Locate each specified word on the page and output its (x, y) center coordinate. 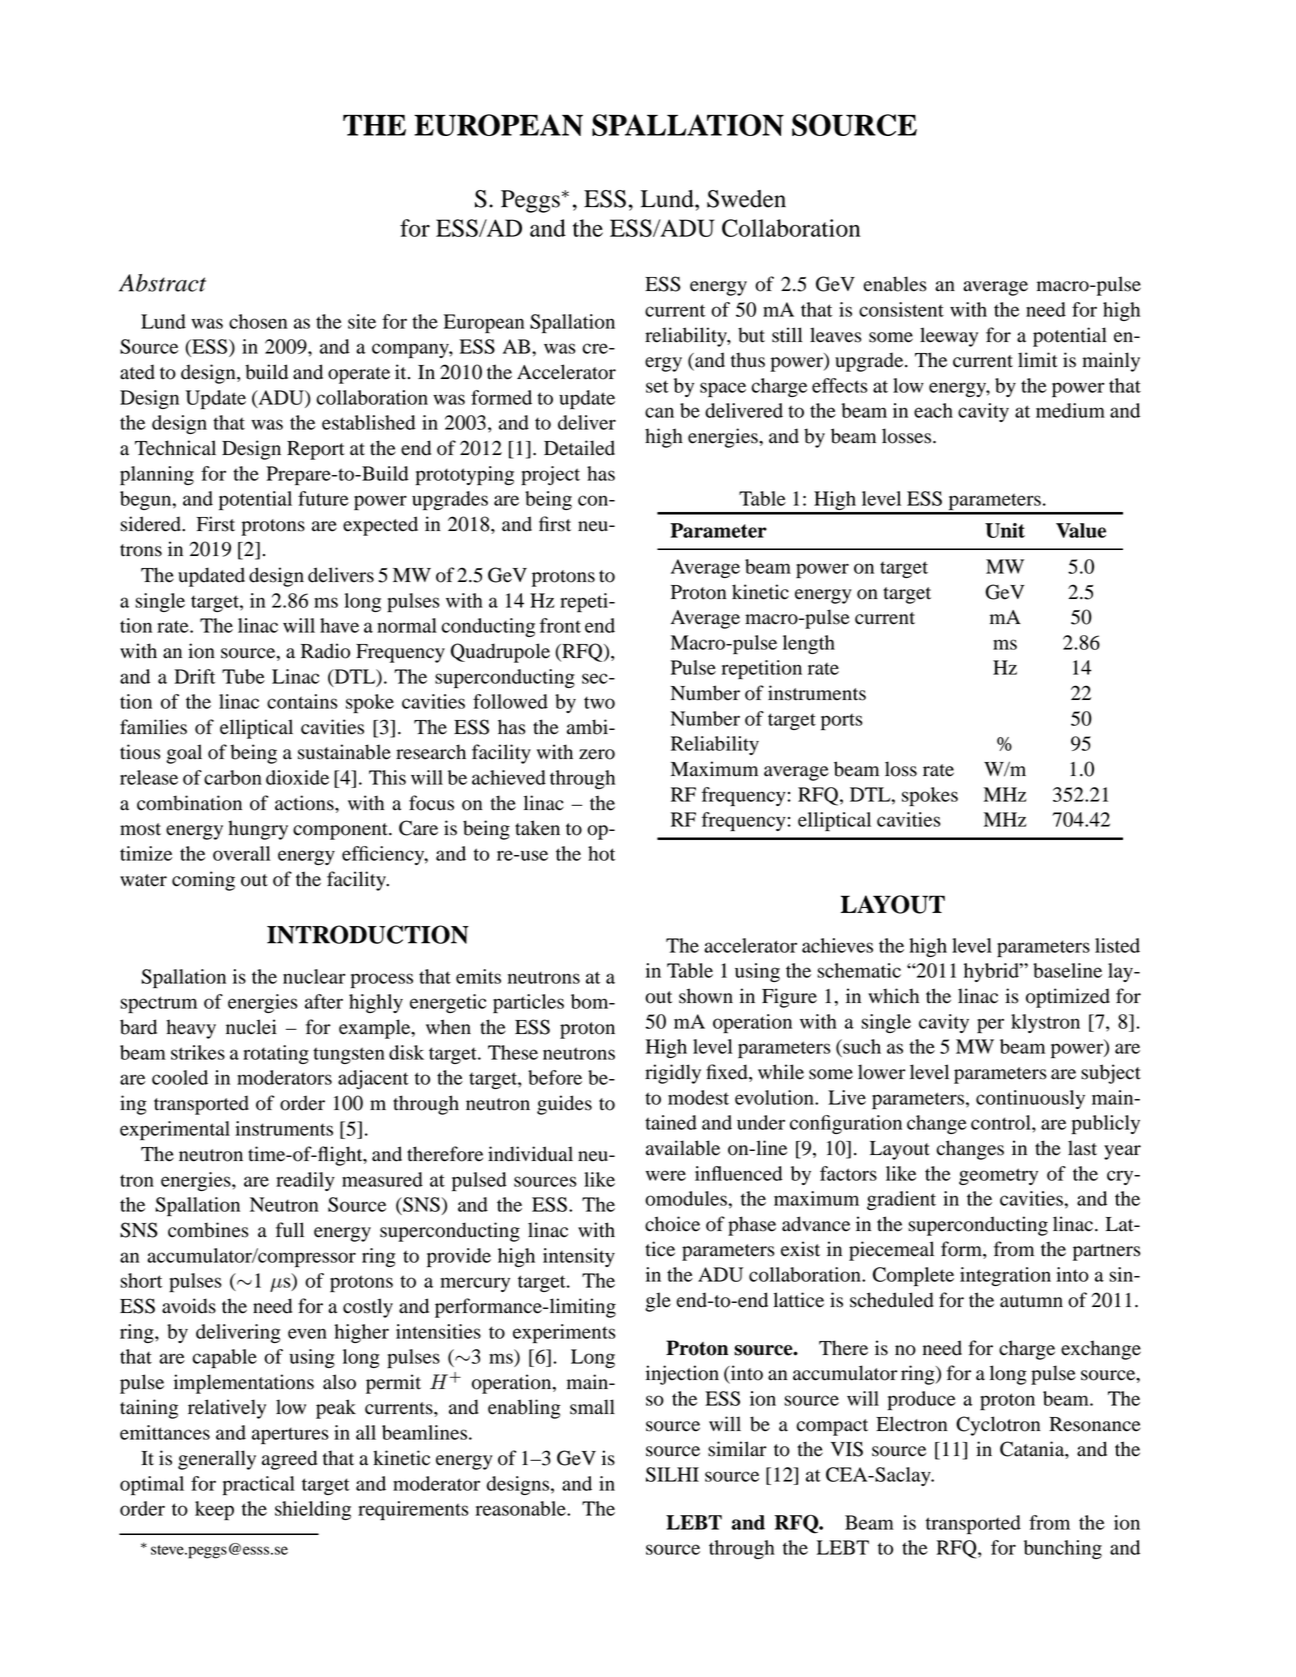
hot (601, 853)
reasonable (521, 1508)
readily (305, 1181)
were (666, 1175)
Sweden (746, 199)
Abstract (162, 283)
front (560, 625)
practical (259, 1486)
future (323, 498)
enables (895, 284)
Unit (1005, 530)
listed (1117, 945)
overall (242, 853)
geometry (998, 1176)
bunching (1063, 1549)
